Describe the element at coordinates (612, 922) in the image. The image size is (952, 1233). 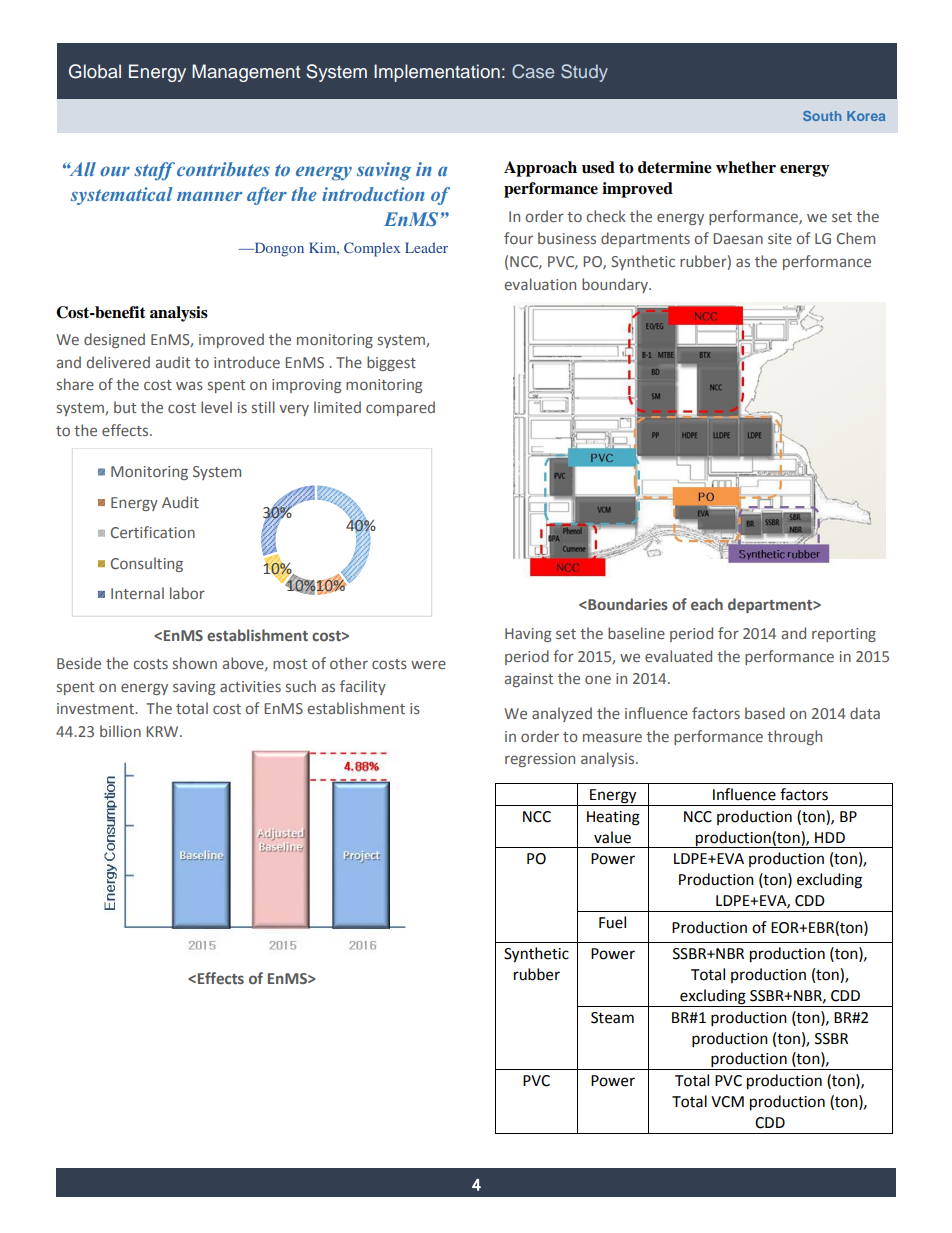
I see `Fuel` at that location.
